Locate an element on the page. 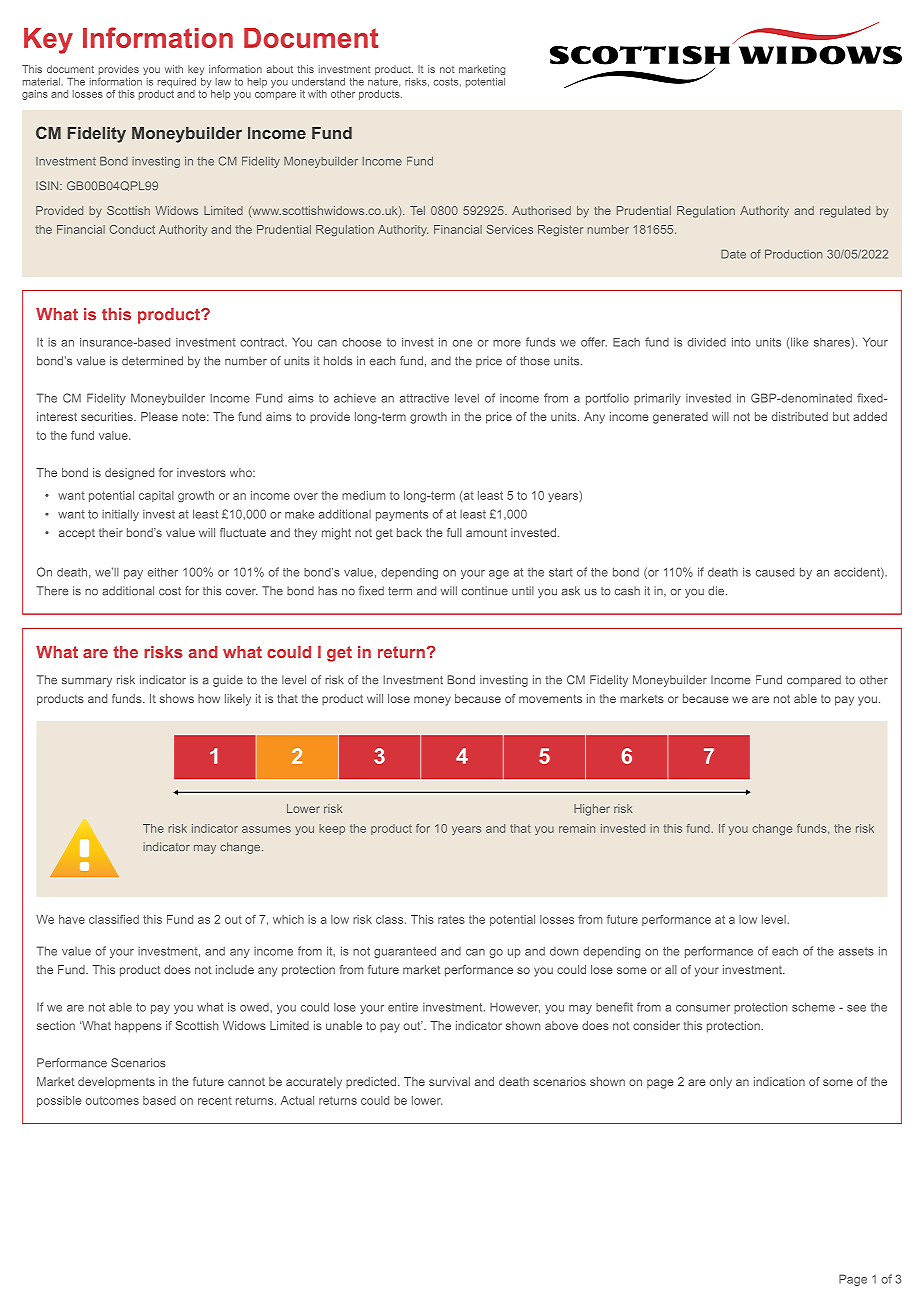 This page has height=1308, width=924. required is located at coordinates (177, 83).
